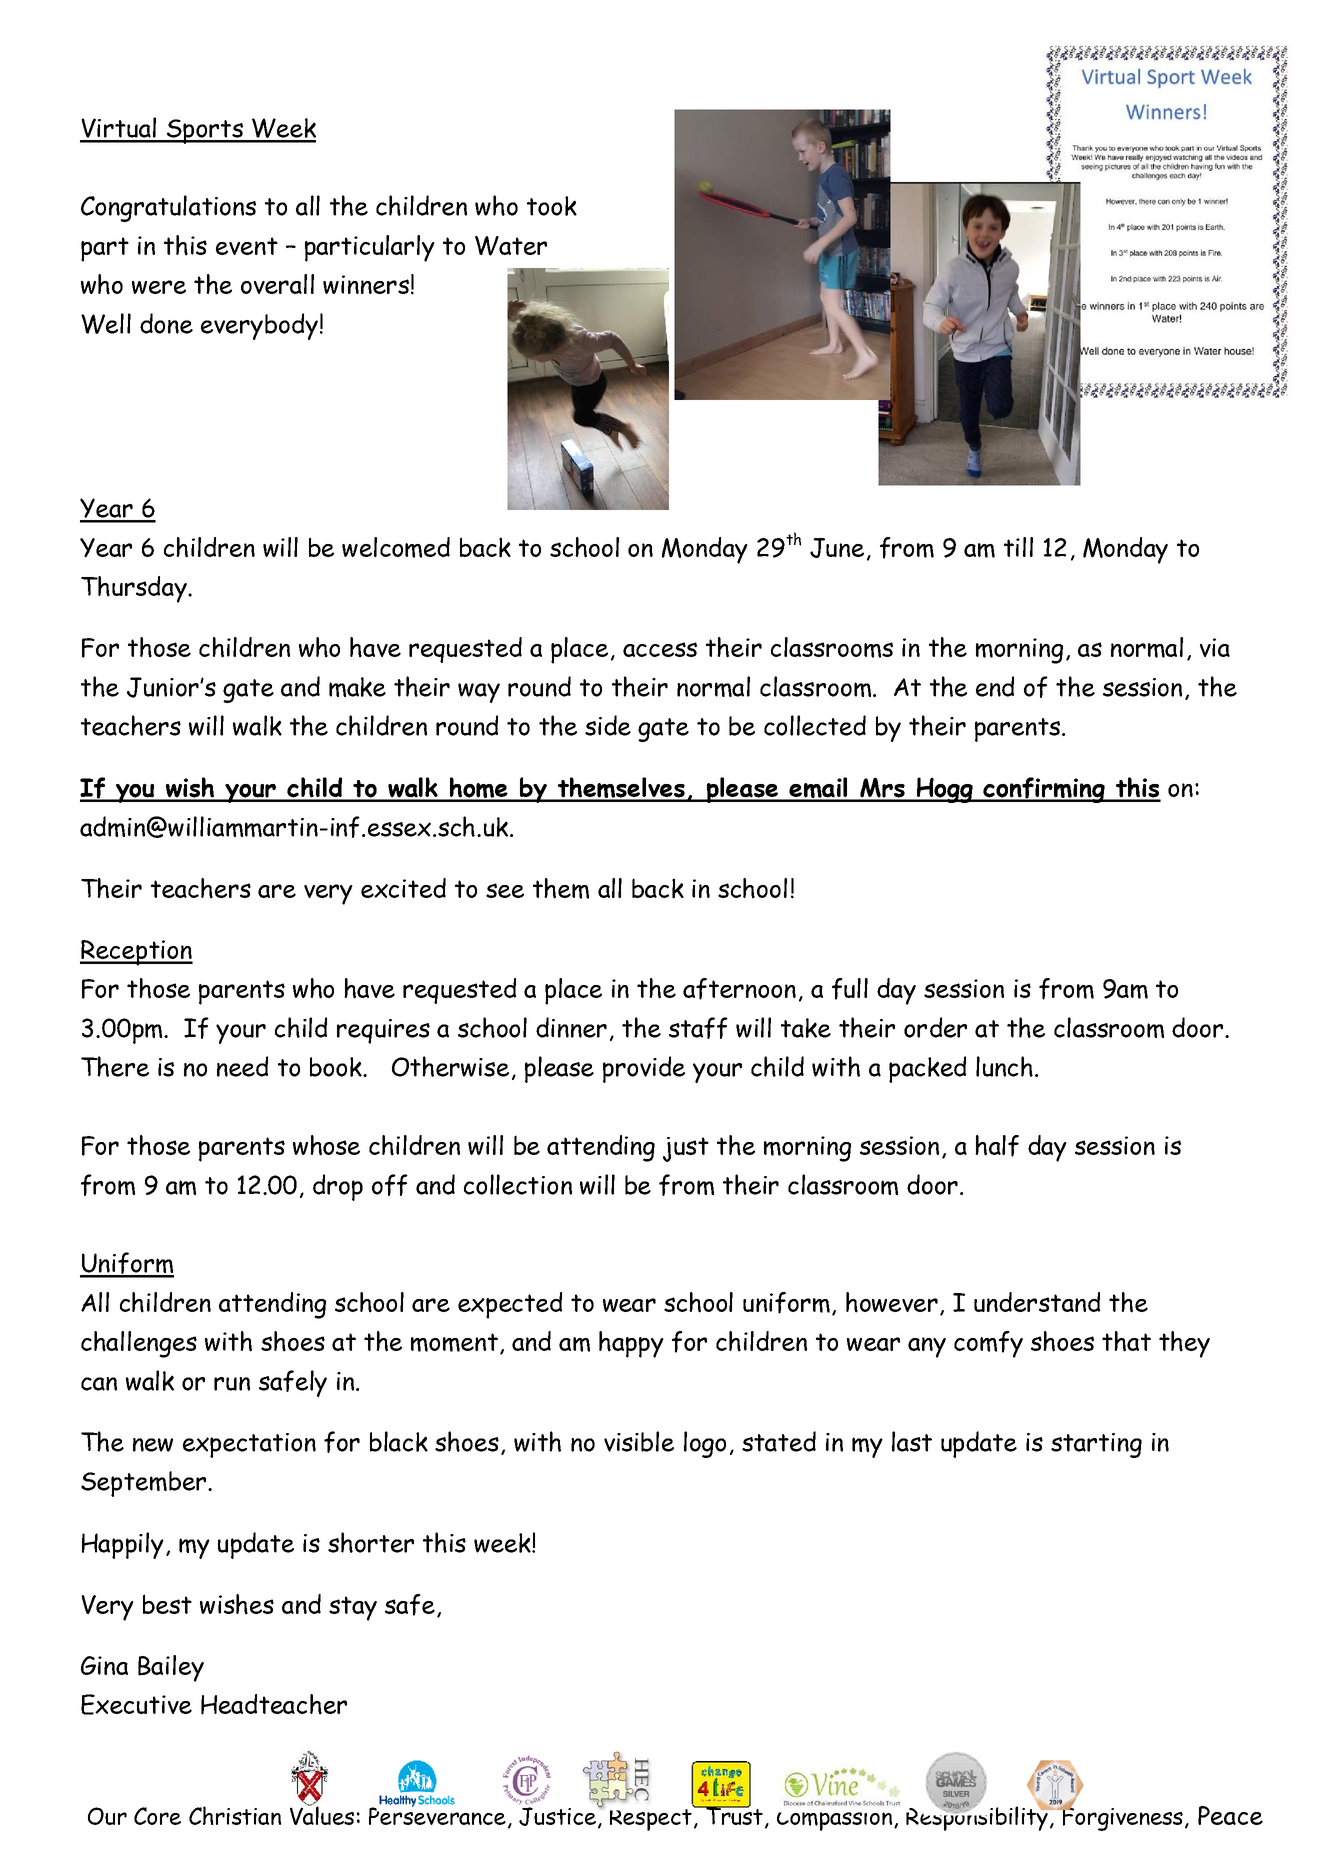 This image has height=1871, width=1323. What do you see at coordinates (235, 1815) in the image?
I see `Christian` at bounding box center [235, 1815].
